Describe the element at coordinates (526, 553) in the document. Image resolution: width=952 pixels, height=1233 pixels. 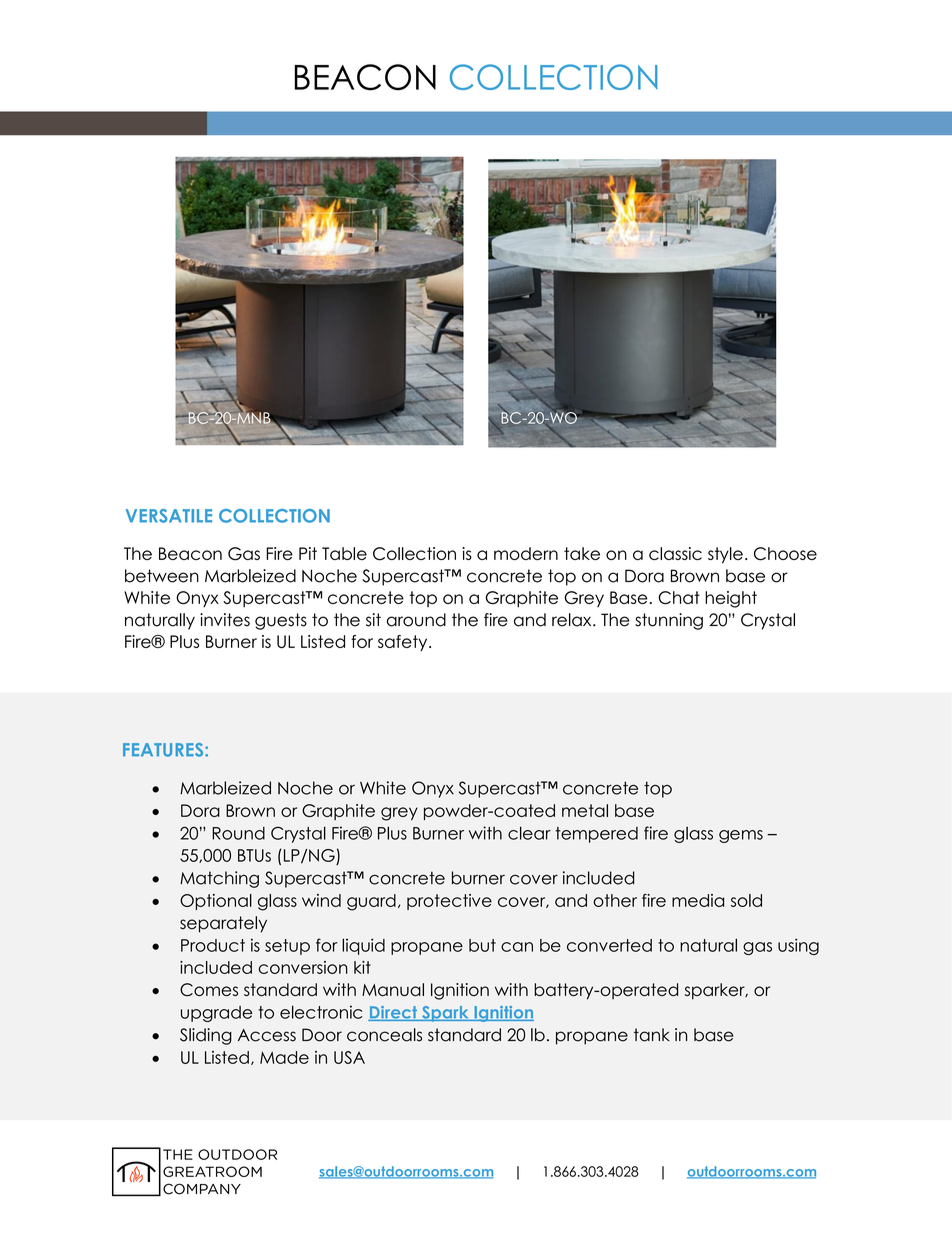
I see `modern` at that location.
